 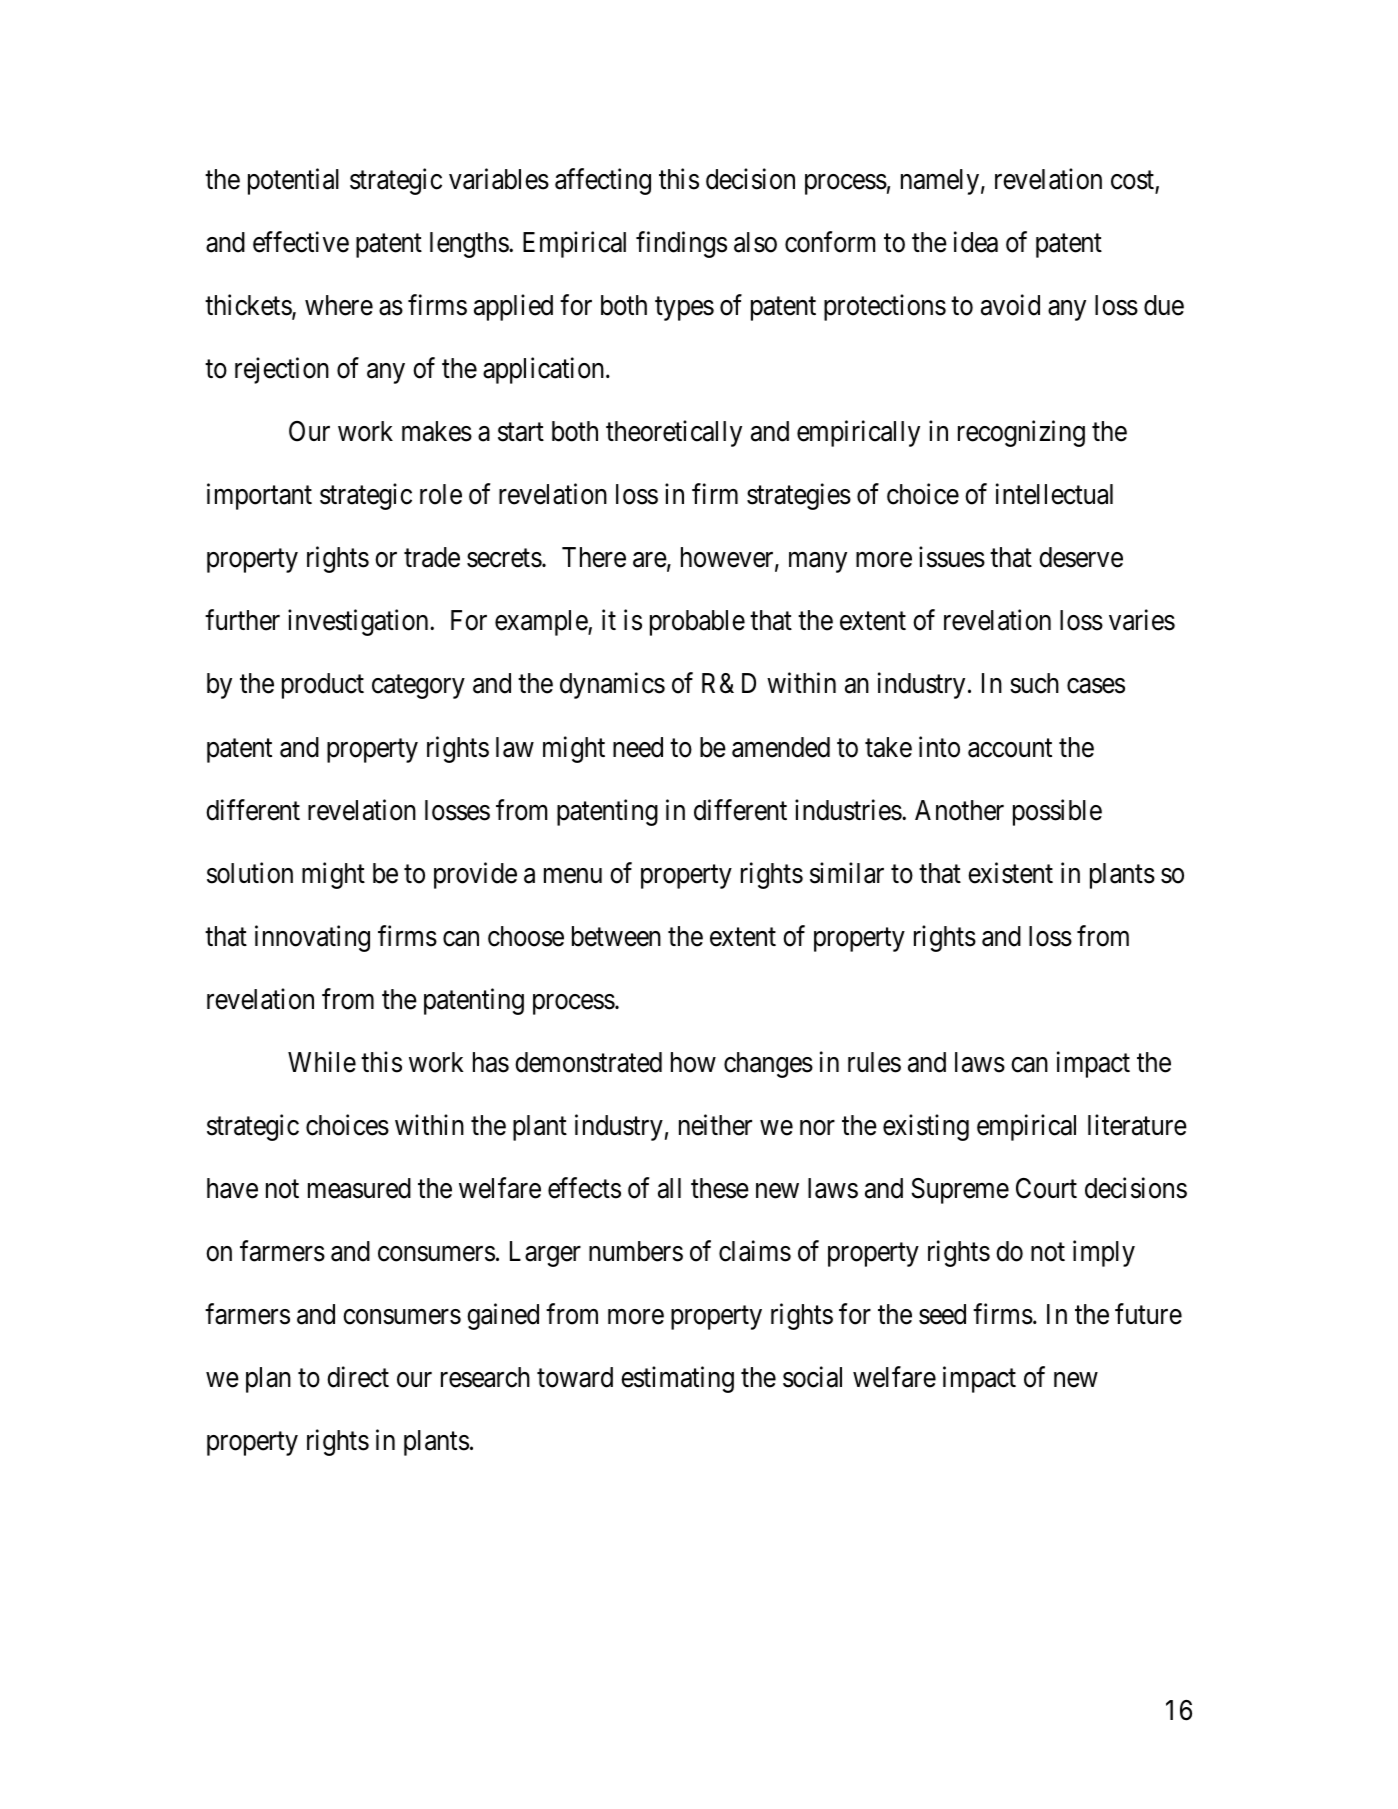 What do you see at coordinates (976, 242) in the screenshot?
I see `idea` at bounding box center [976, 242].
